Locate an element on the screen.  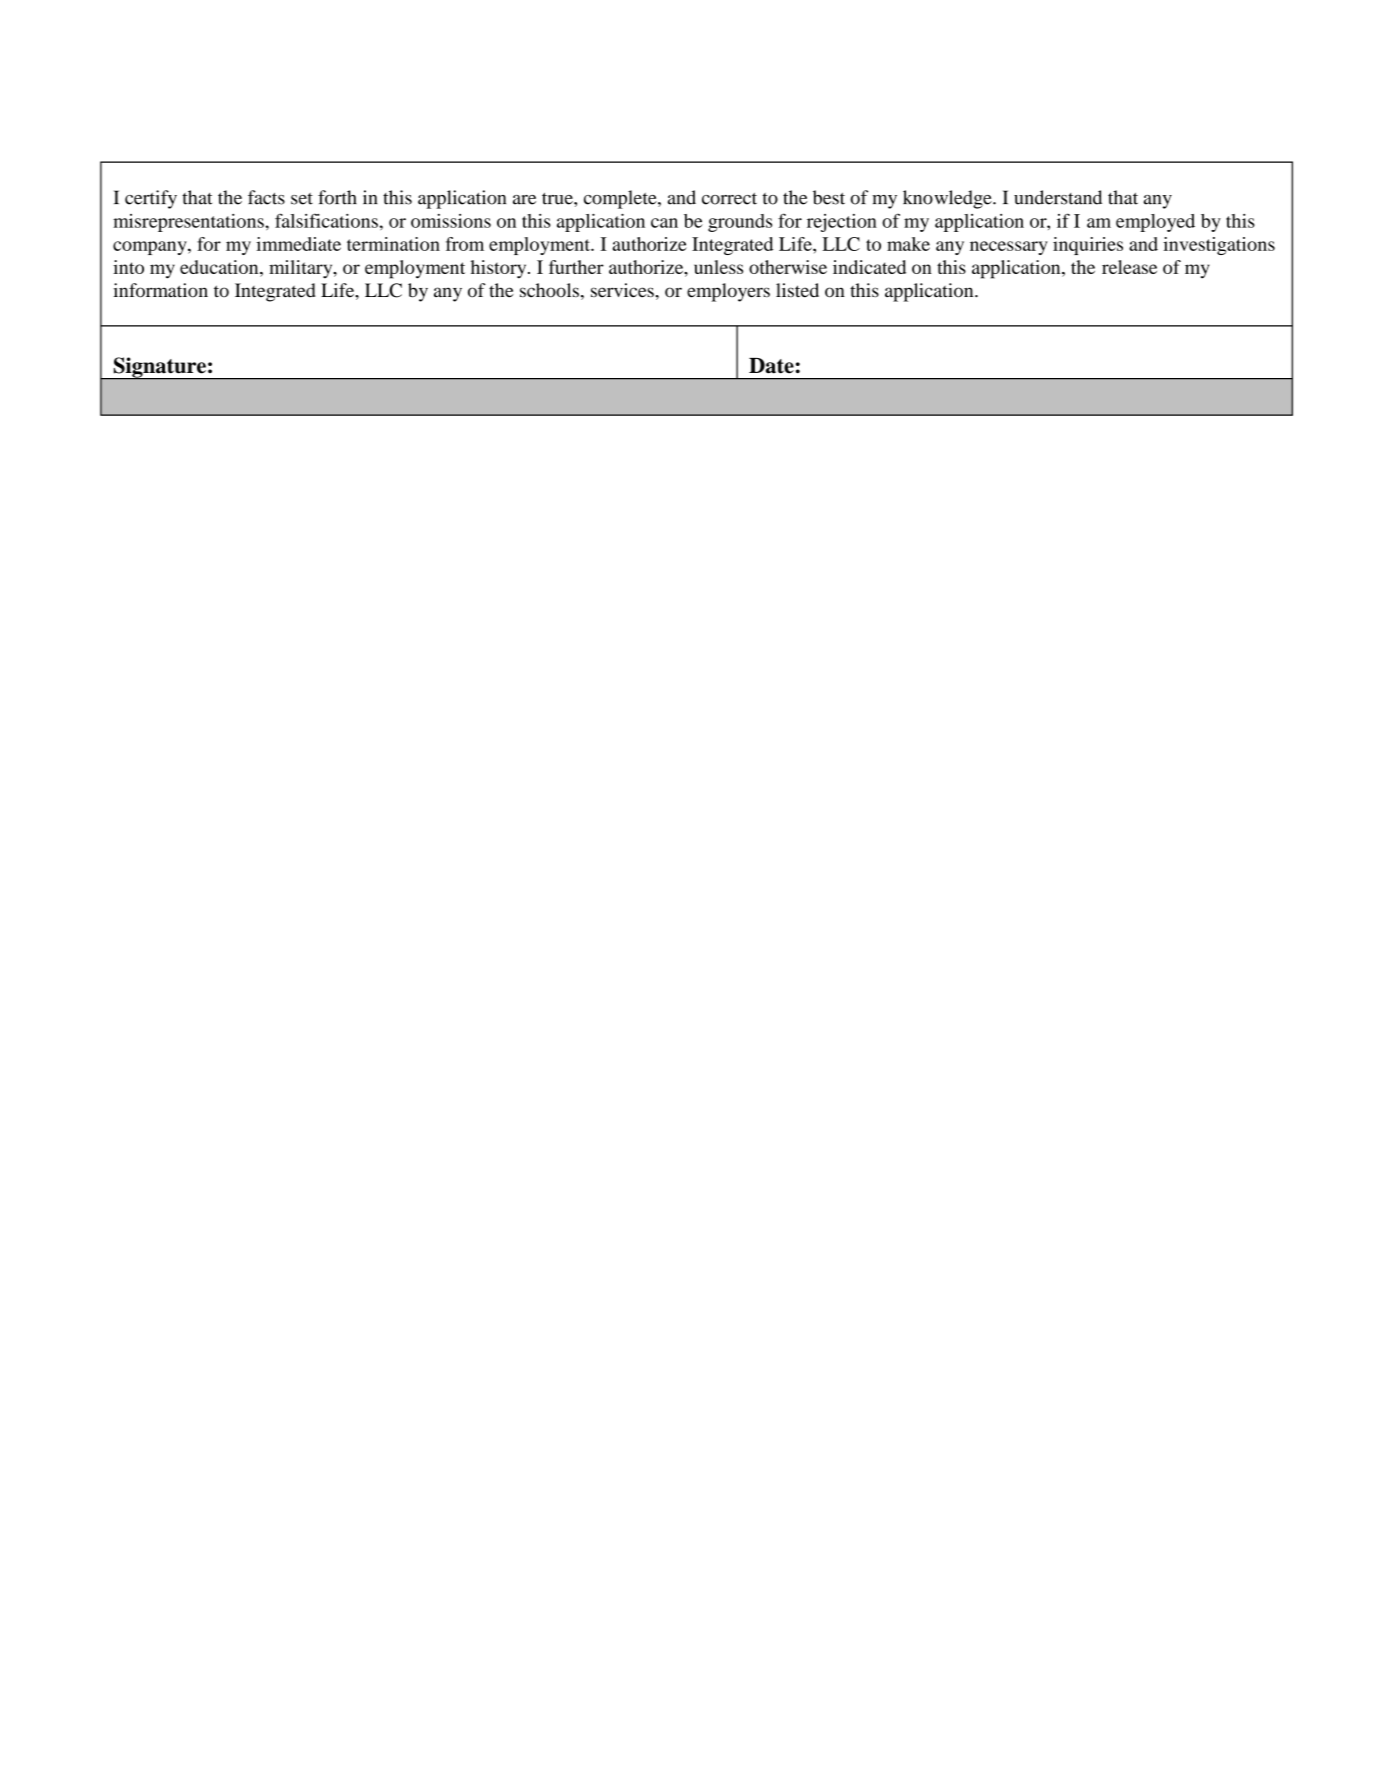
immediate is located at coordinates (298, 244).
